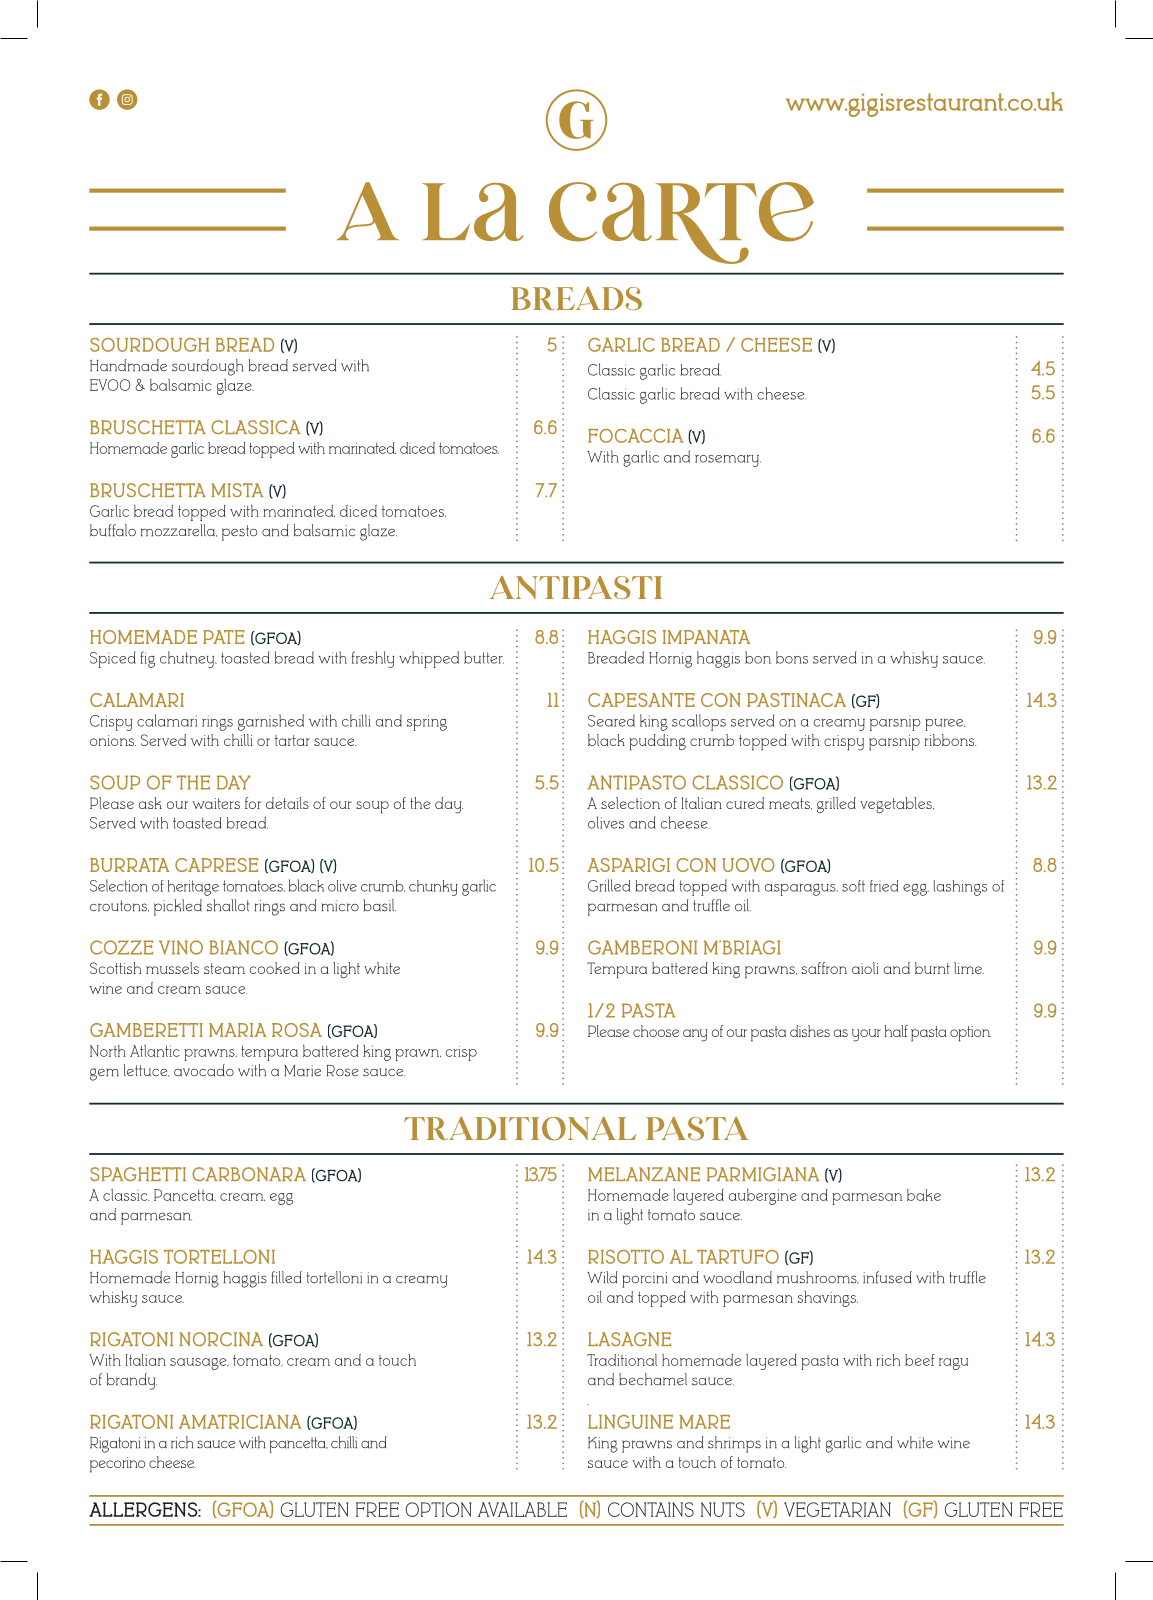 This screenshot has width=1153, height=1600. Describe the element at coordinates (522, 1509) in the screenshot. I see `AVAILABLE` at that location.
